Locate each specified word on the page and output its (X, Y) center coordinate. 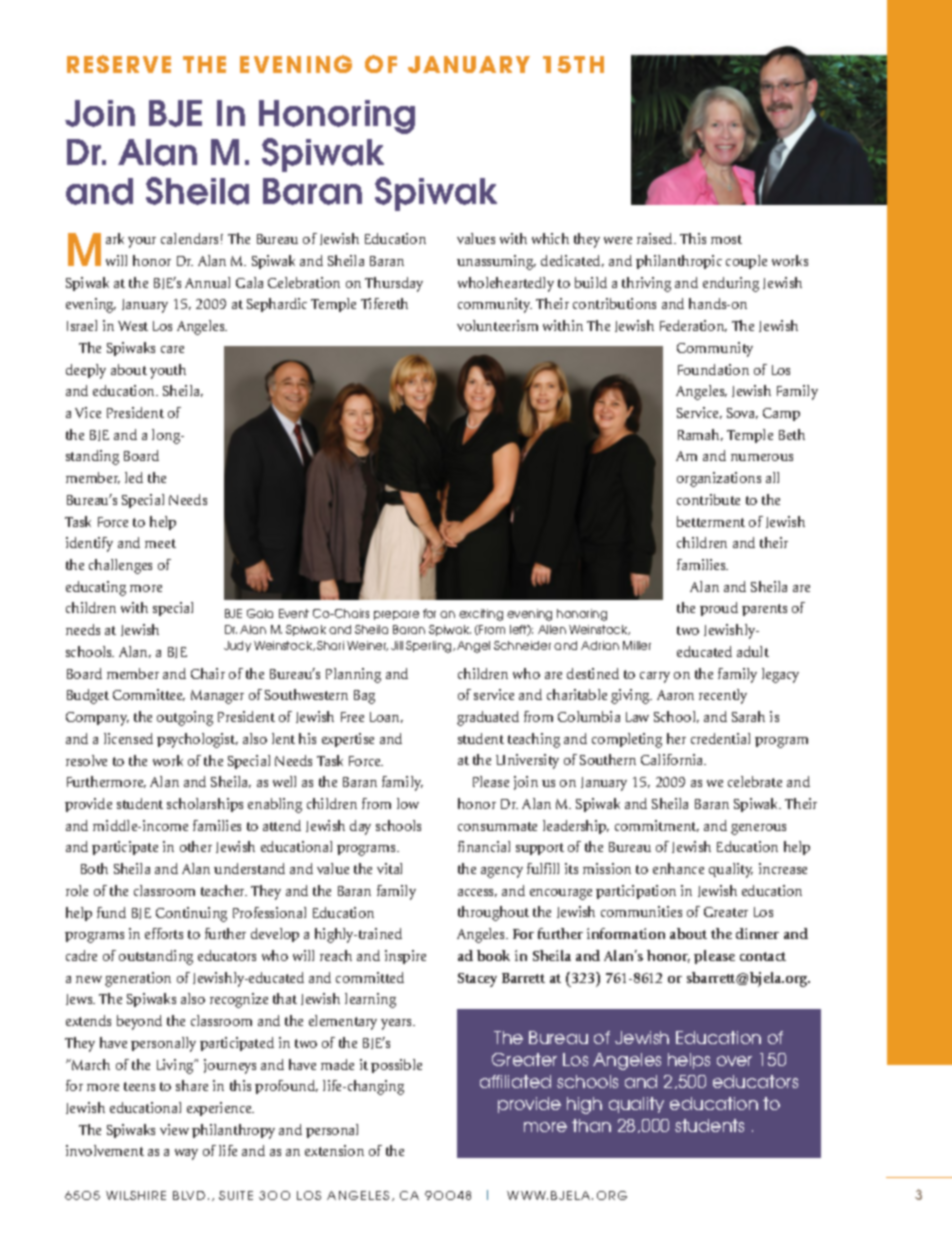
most (726, 239)
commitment (657, 826)
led (134, 477)
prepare (396, 615)
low (408, 803)
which (550, 238)
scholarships (205, 805)
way (186, 1154)
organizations (719, 479)
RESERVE (119, 64)
